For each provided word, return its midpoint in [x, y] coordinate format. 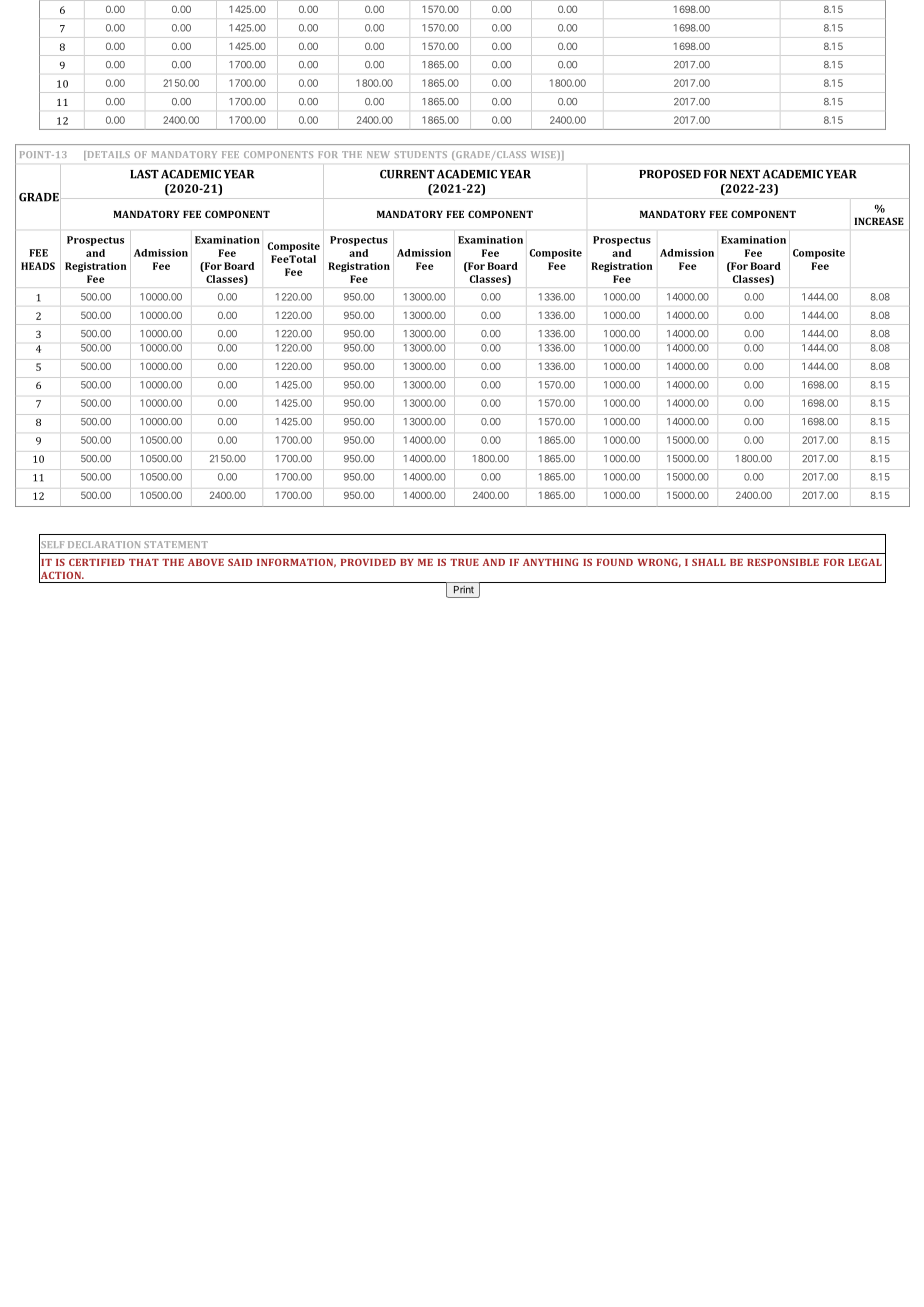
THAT [144, 562]
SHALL [709, 562]
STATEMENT [176, 544]
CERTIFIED [97, 562]
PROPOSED [670, 174]
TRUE [464, 562]
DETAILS [107, 154]
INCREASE [879, 221]
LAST [144, 174]
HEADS [38, 266]
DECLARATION [104, 544]
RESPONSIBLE [783, 562]
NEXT [745, 174]
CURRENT [407, 174]
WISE [543, 154]
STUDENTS [421, 154]
